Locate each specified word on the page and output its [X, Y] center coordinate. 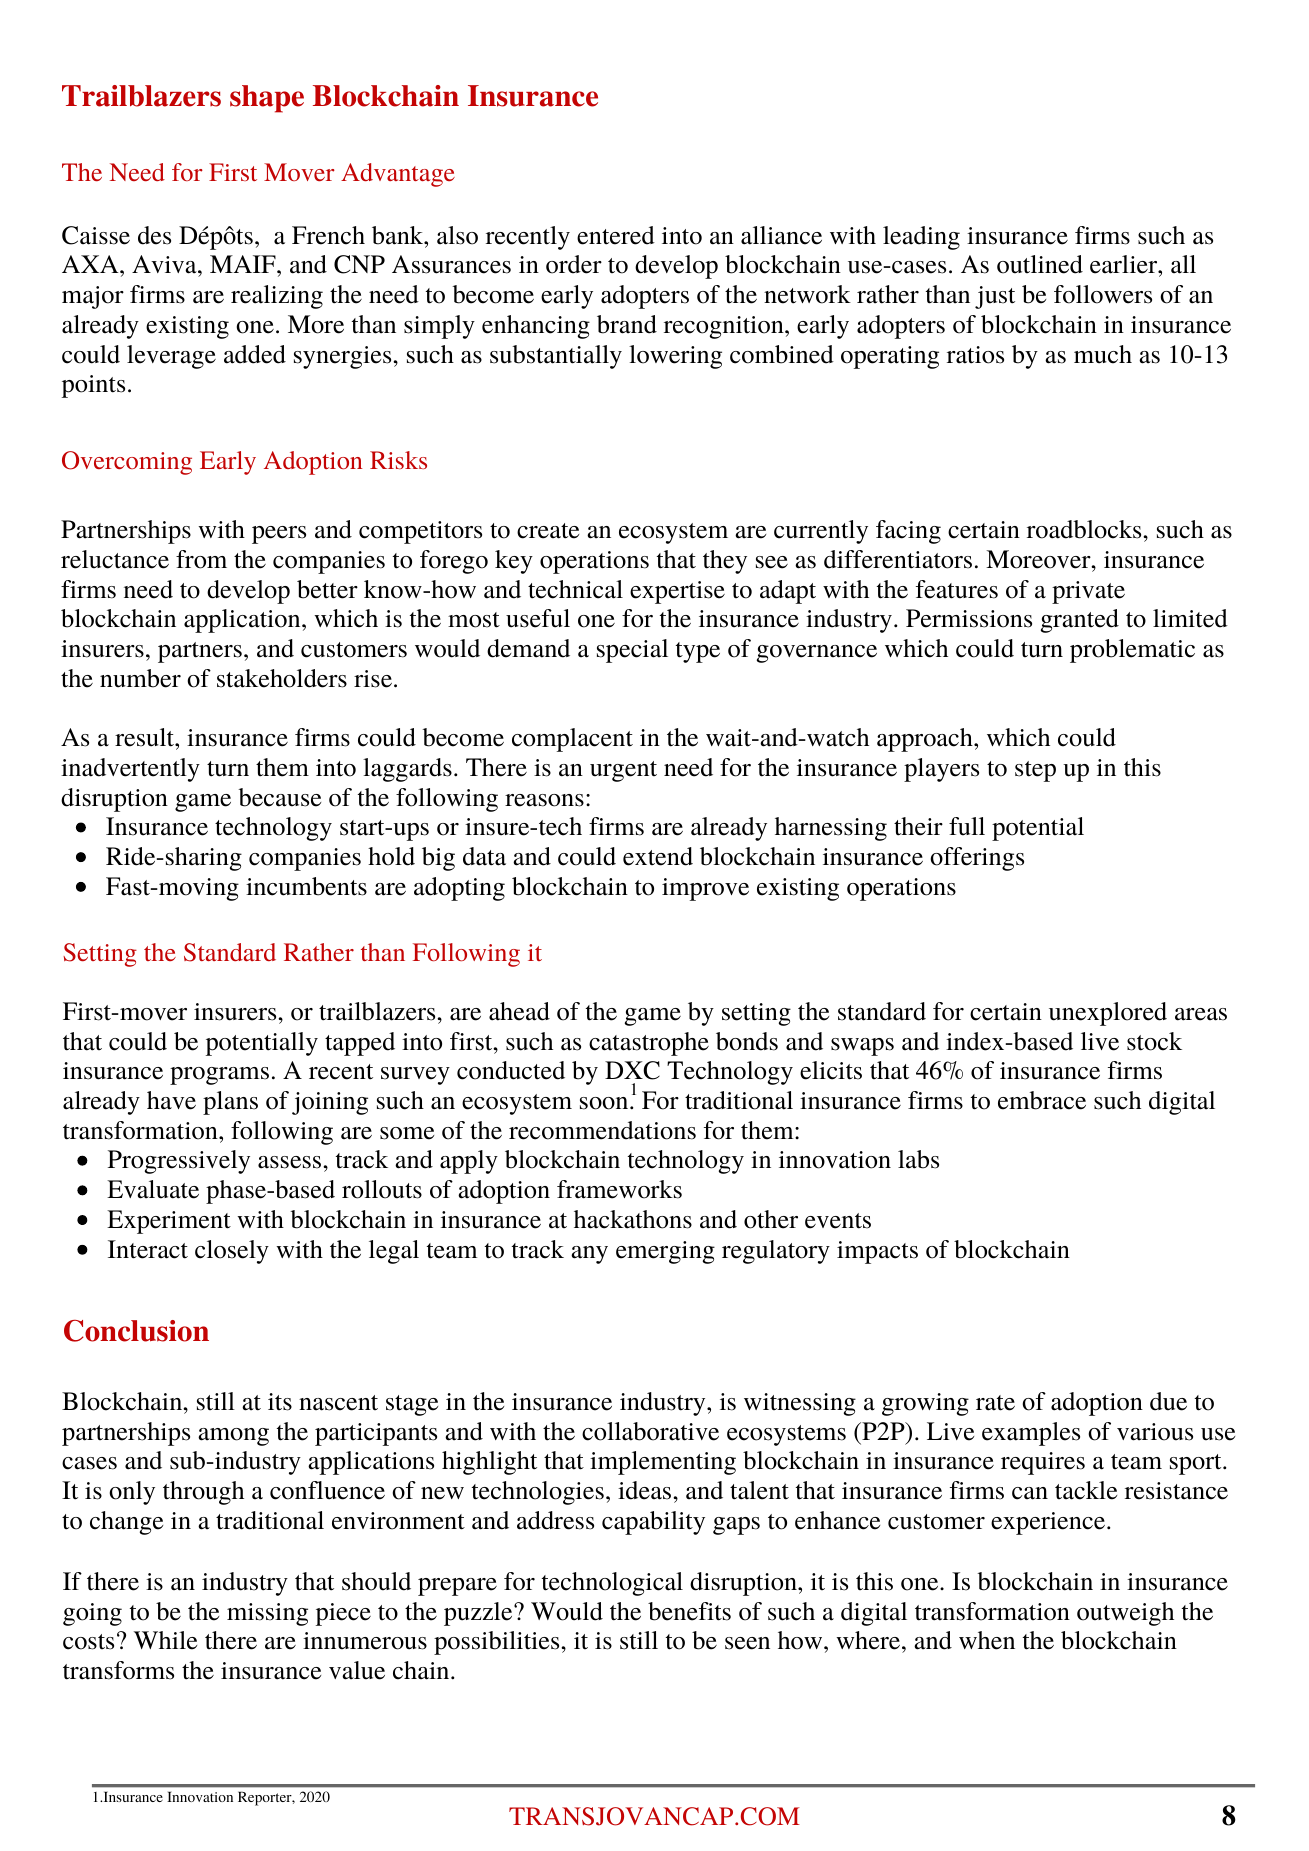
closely [232, 1252]
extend [658, 856]
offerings [977, 859]
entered [616, 235]
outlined [1040, 264]
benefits [689, 1611]
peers [279, 535]
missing [267, 1614]
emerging [665, 1252]
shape [267, 99]
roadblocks [1085, 529]
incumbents [306, 886]
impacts [877, 1252]
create [548, 531]
